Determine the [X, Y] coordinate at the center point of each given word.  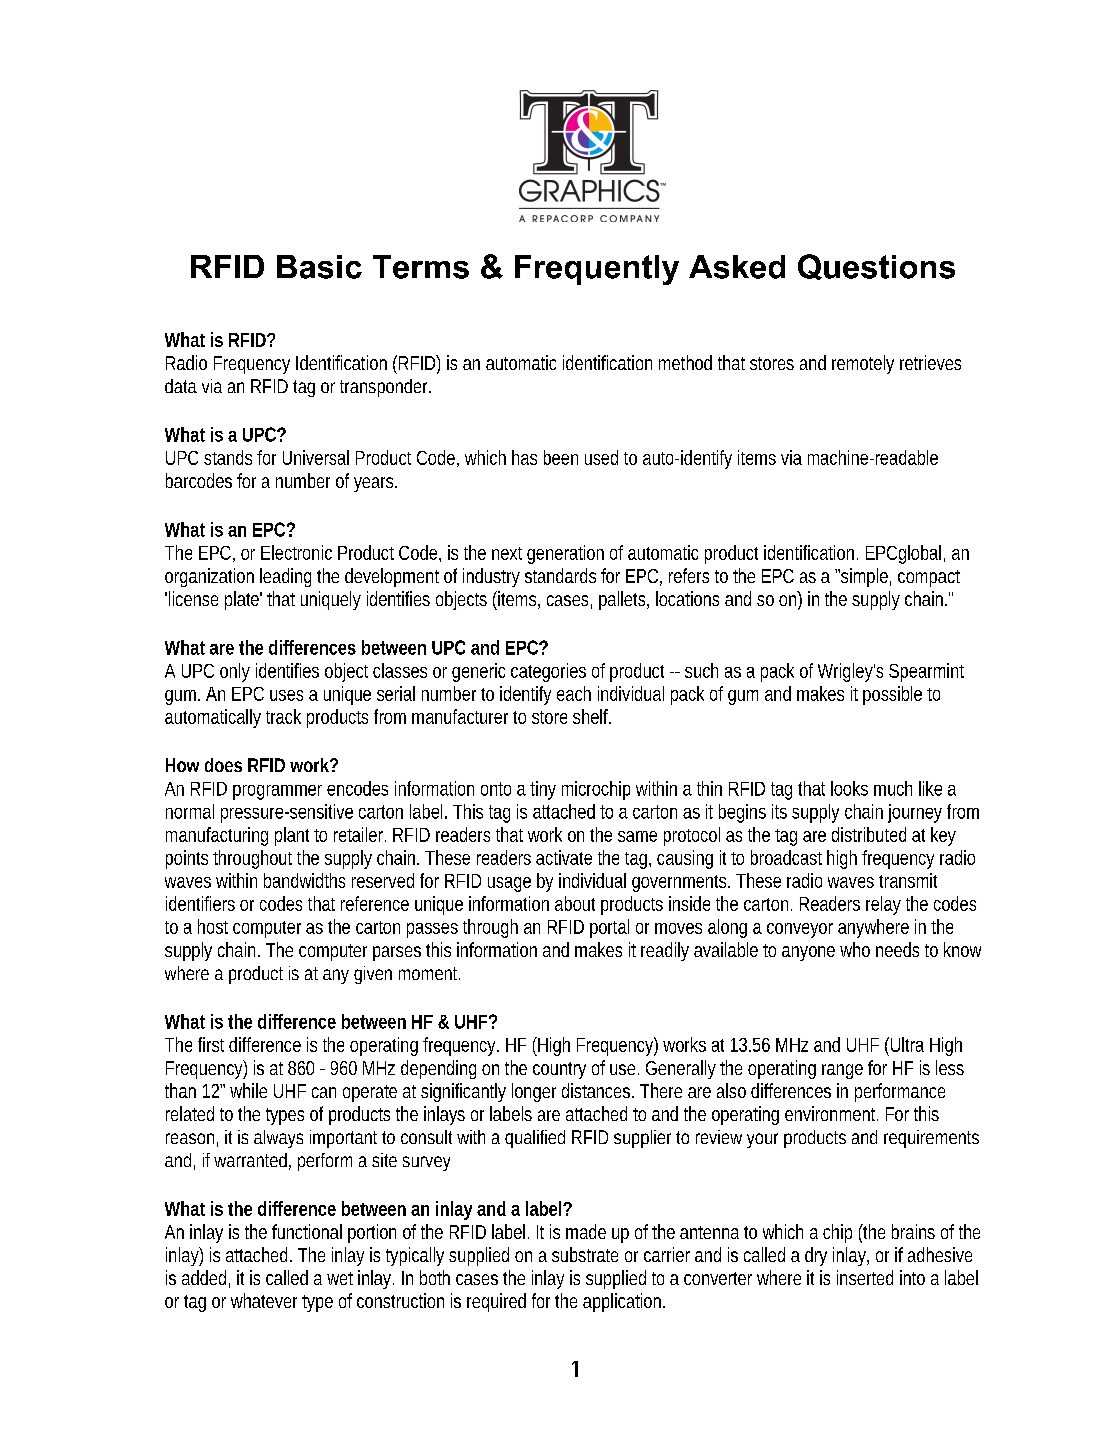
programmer [277, 792]
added [206, 1279]
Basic [319, 267]
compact [929, 578]
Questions [876, 267]
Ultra [907, 1044]
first [211, 1044]
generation [565, 554]
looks [849, 788]
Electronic [296, 552]
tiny [543, 790]
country [559, 1070]
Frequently [597, 270]
